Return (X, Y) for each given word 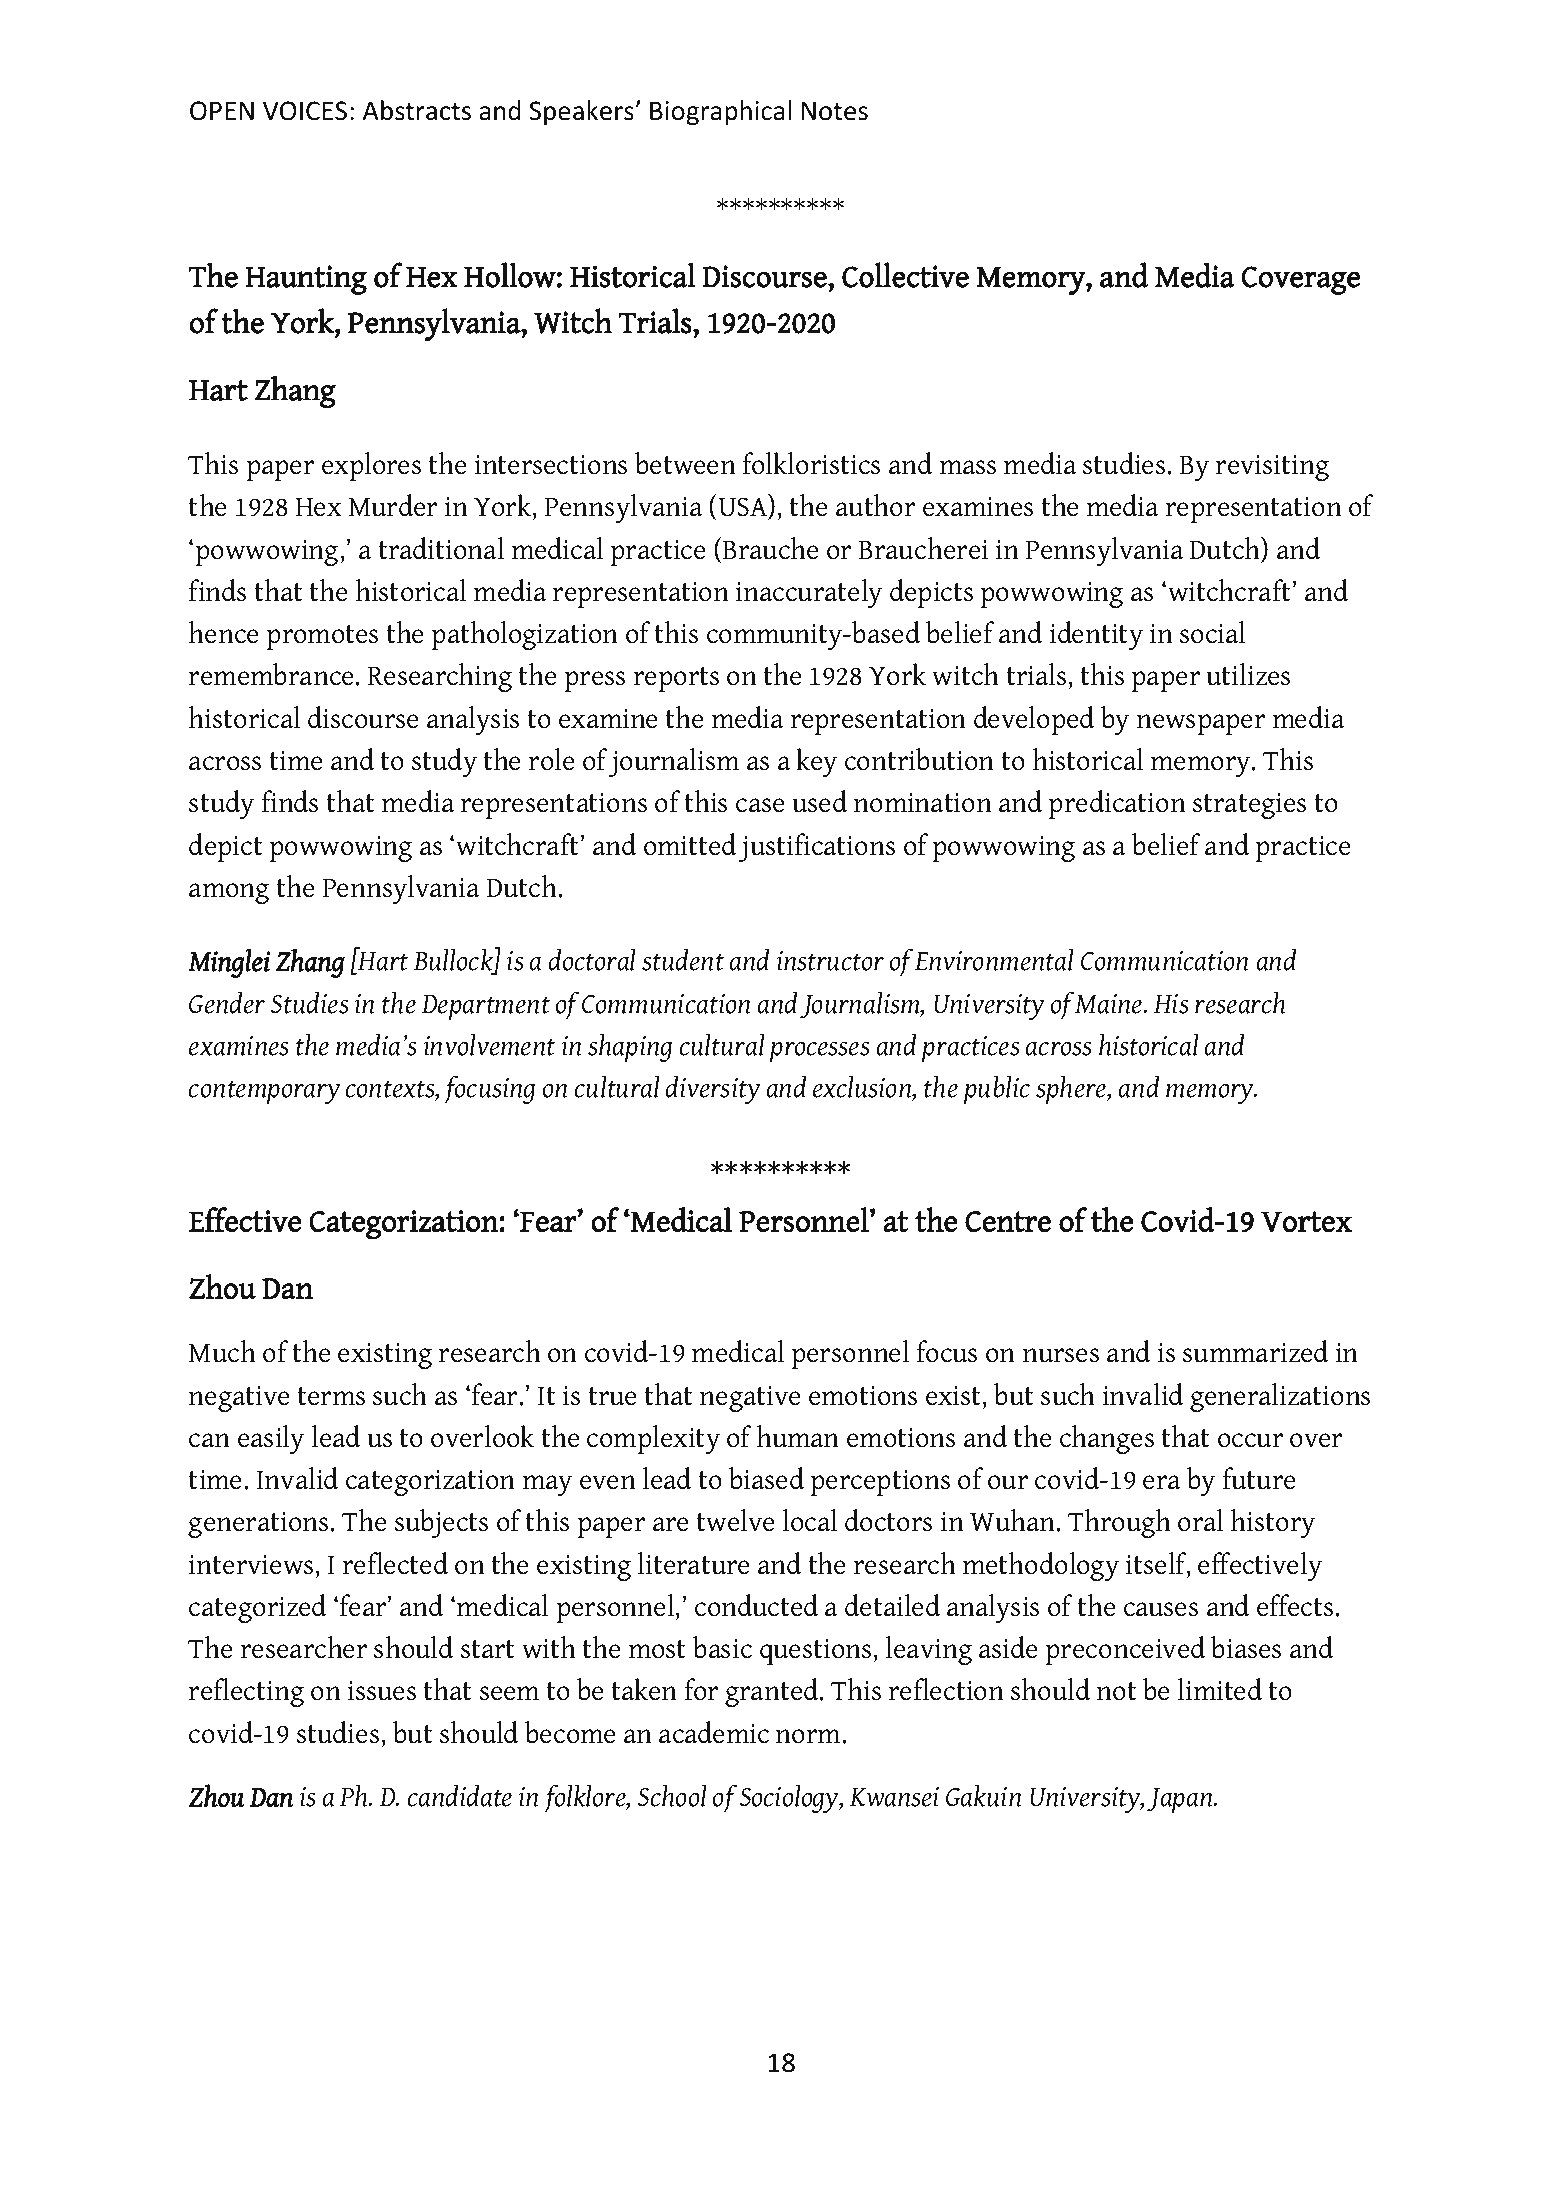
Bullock (454, 961)
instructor (830, 961)
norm (808, 1736)
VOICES (305, 111)
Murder (393, 505)
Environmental (994, 959)
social (1212, 632)
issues (382, 1691)
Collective (905, 275)
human (798, 1436)
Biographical (720, 112)
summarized (1255, 1351)
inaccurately (809, 593)
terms (331, 1396)
